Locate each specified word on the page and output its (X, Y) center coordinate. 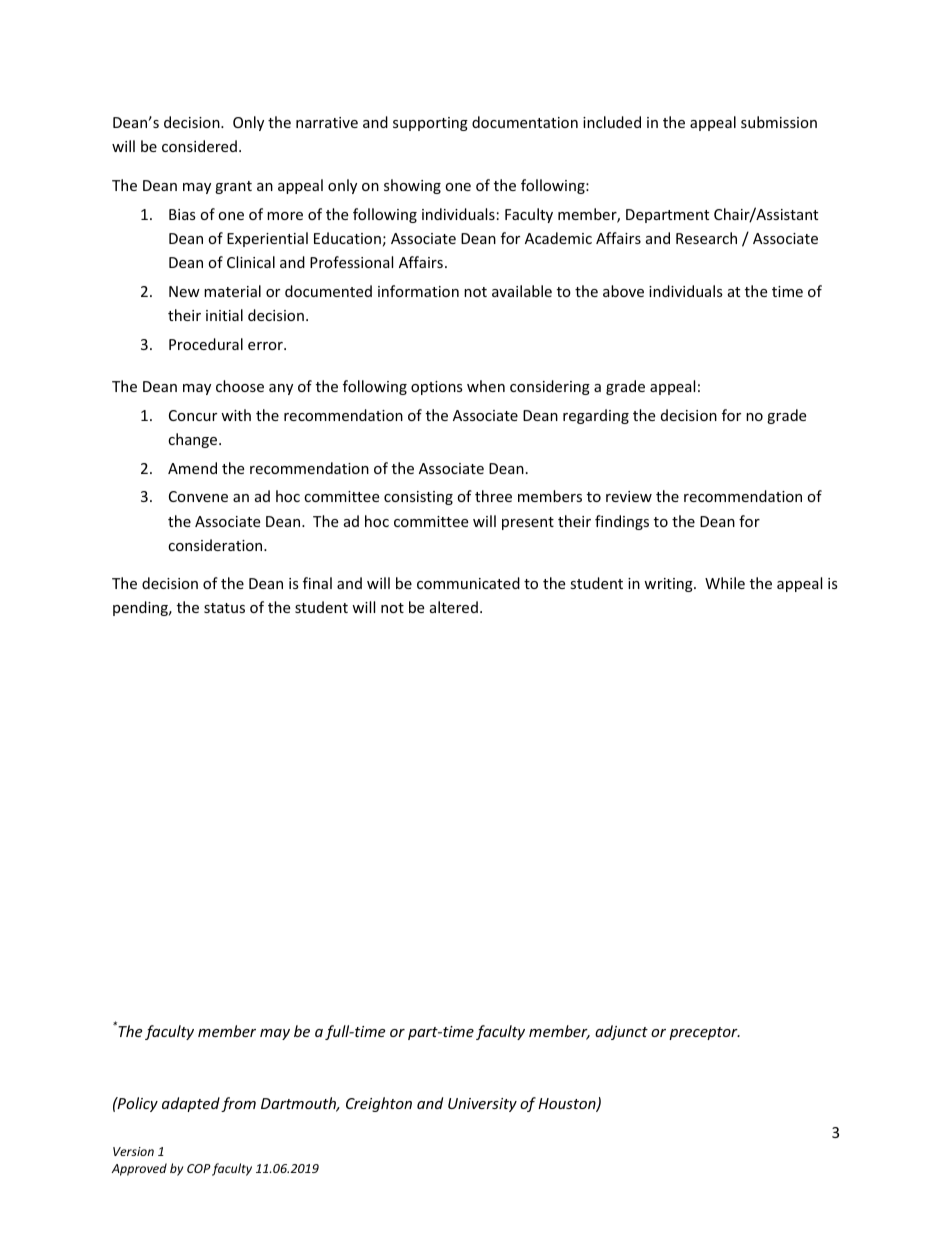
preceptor (704, 1033)
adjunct (621, 1032)
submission (779, 122)
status (224, 608)
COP (199, 1168)
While (725, 583)
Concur (193, 415)
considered (199, 146)
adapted (191, 1104)
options (437, 388)
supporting (430, 124)
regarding (596, 416)
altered (454, 607)
